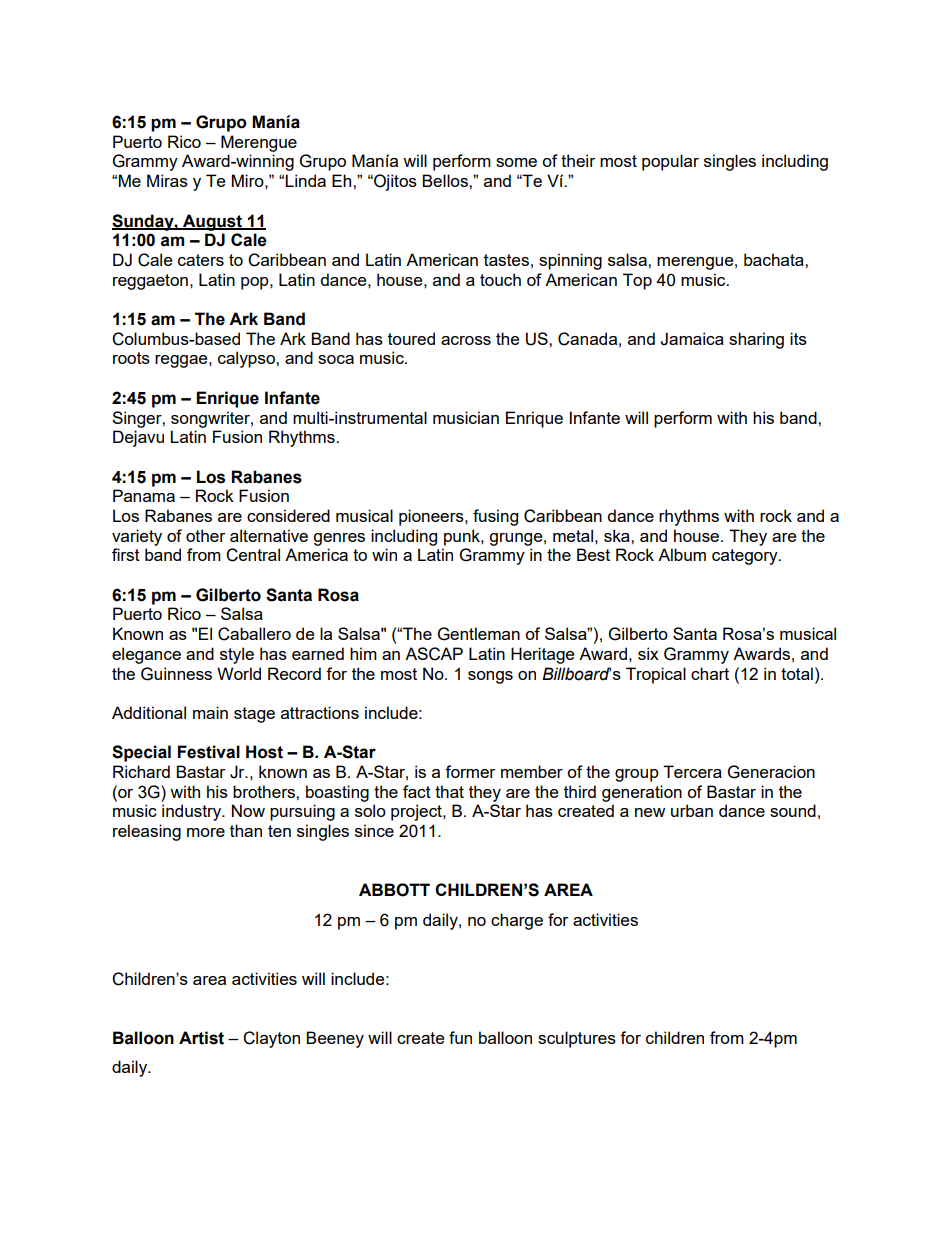 The height and width of the document is (1233, 952). Describe the element at coordinates (670, 162) in the document. I see `popular` at that location.
